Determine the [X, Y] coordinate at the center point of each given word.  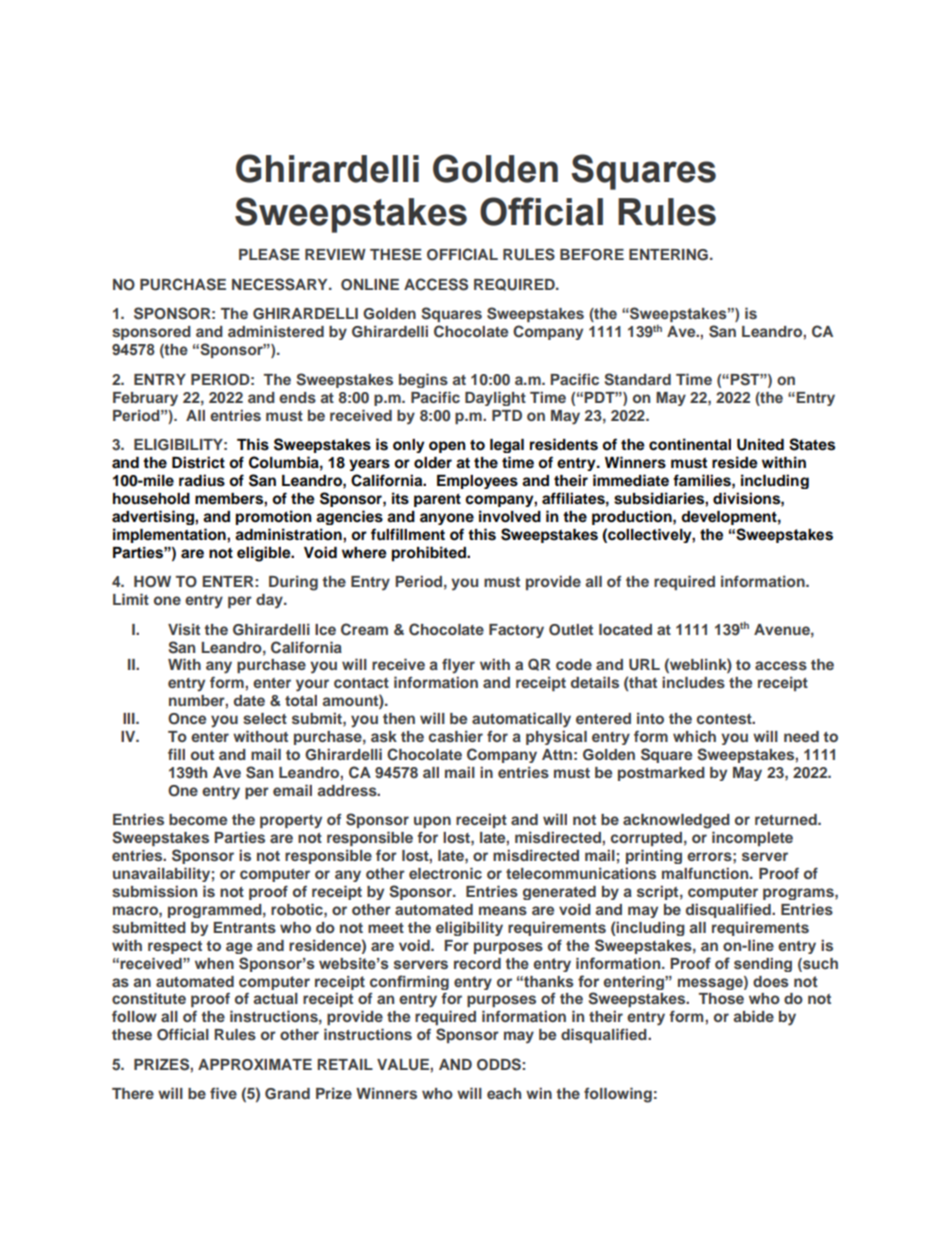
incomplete [752, 838]
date [249, 700]
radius [202, 480]
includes [693, 682]
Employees [477, 482]
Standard [638, 379]
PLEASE [269, 254]
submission [154, 891]
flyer [458, 666]
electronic [445, 873]
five [223, 1093]
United [760, 444]
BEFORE [592, 255]
